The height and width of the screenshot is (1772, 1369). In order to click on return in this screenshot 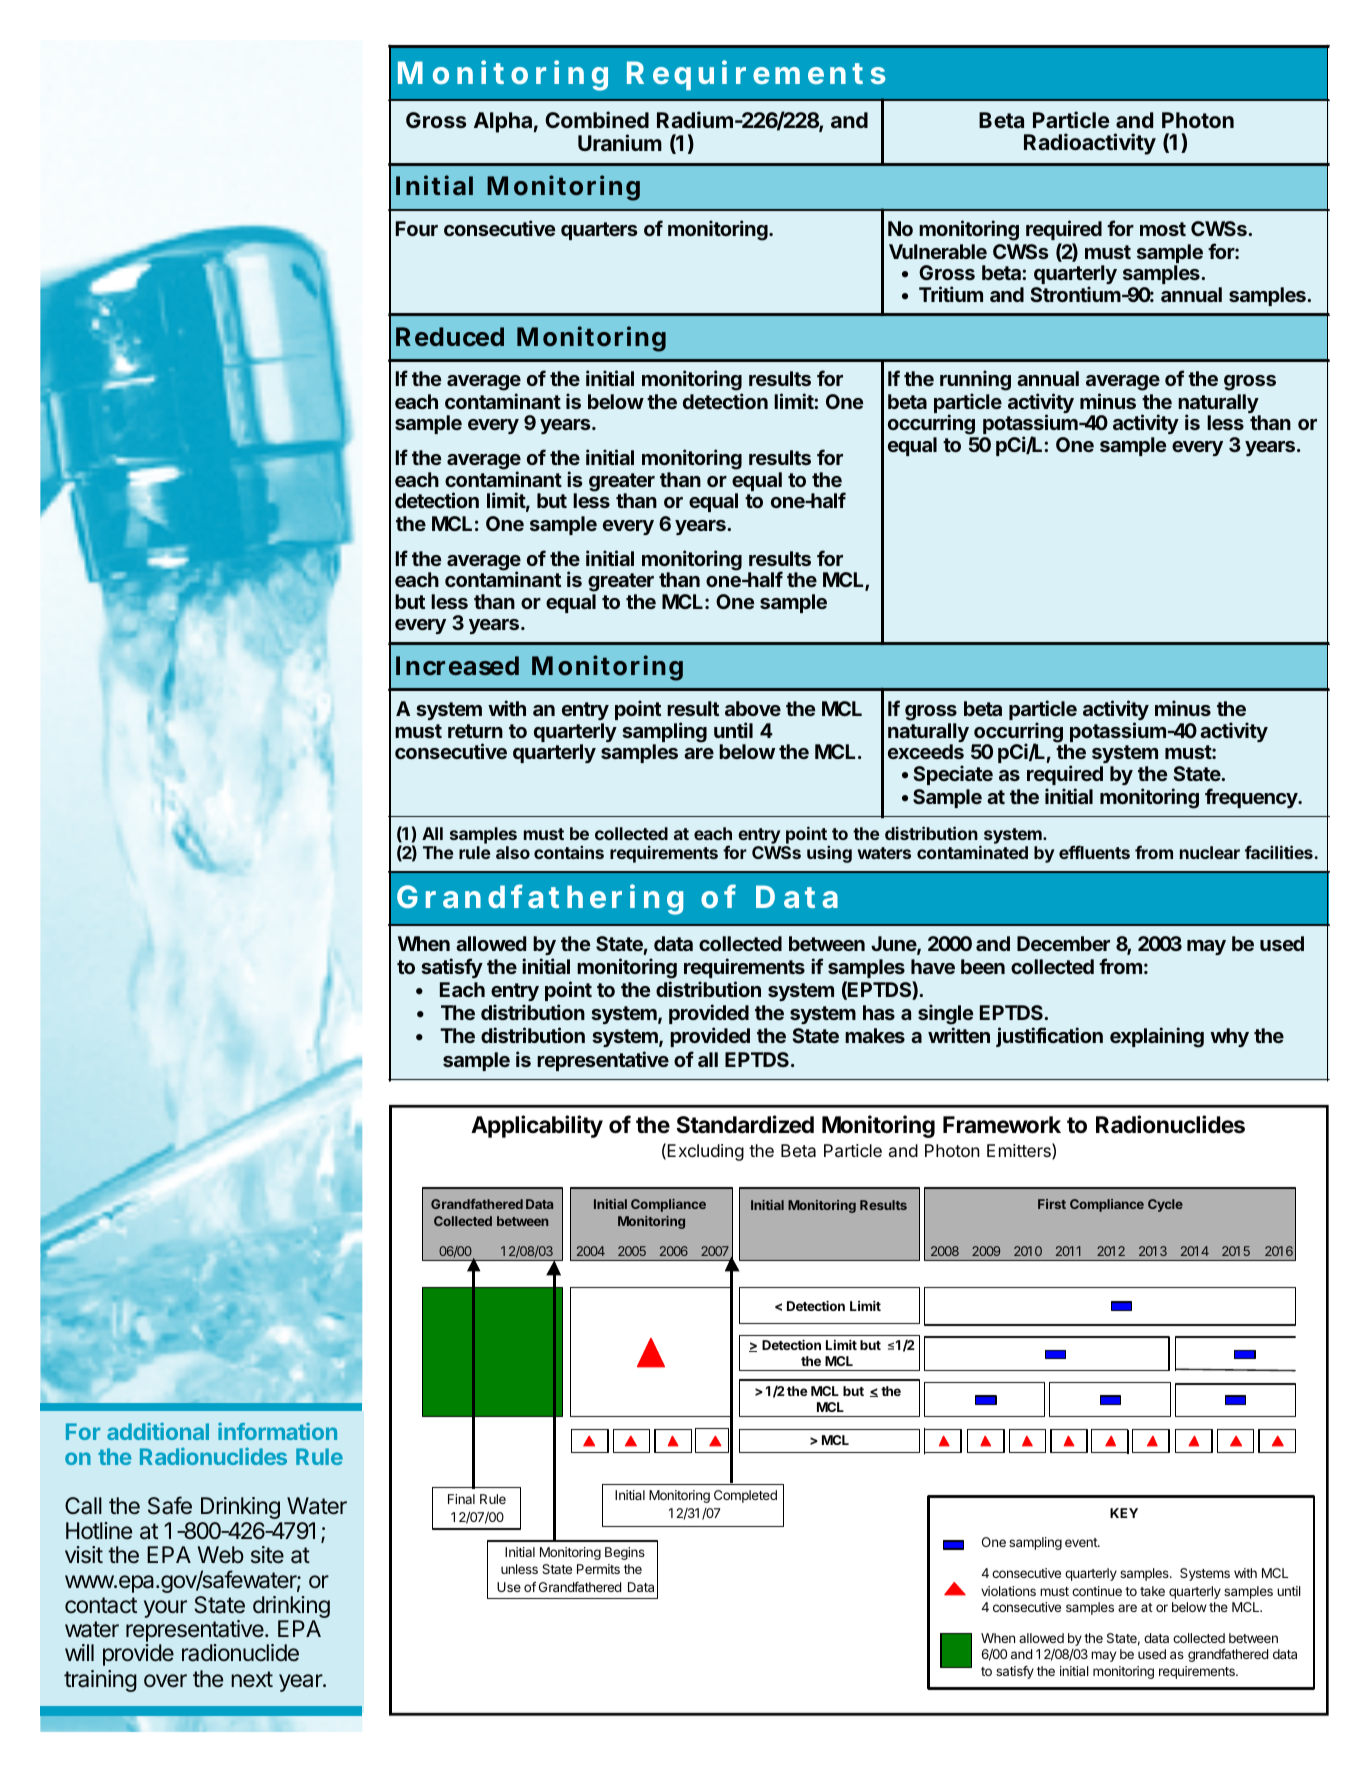, I will do `click(475, 731)`.
